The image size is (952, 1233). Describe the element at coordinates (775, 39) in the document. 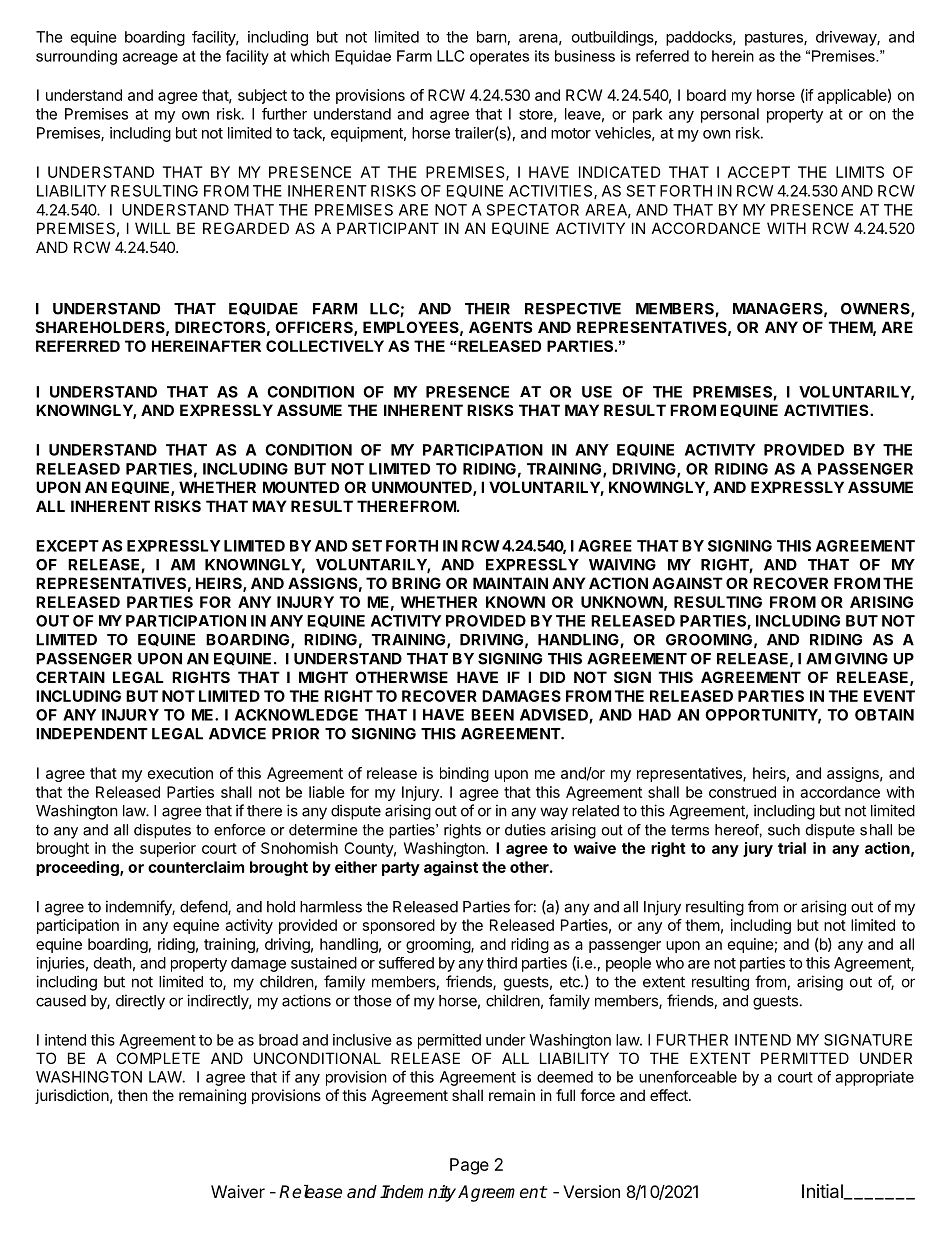

I see `pastures` at that location.
